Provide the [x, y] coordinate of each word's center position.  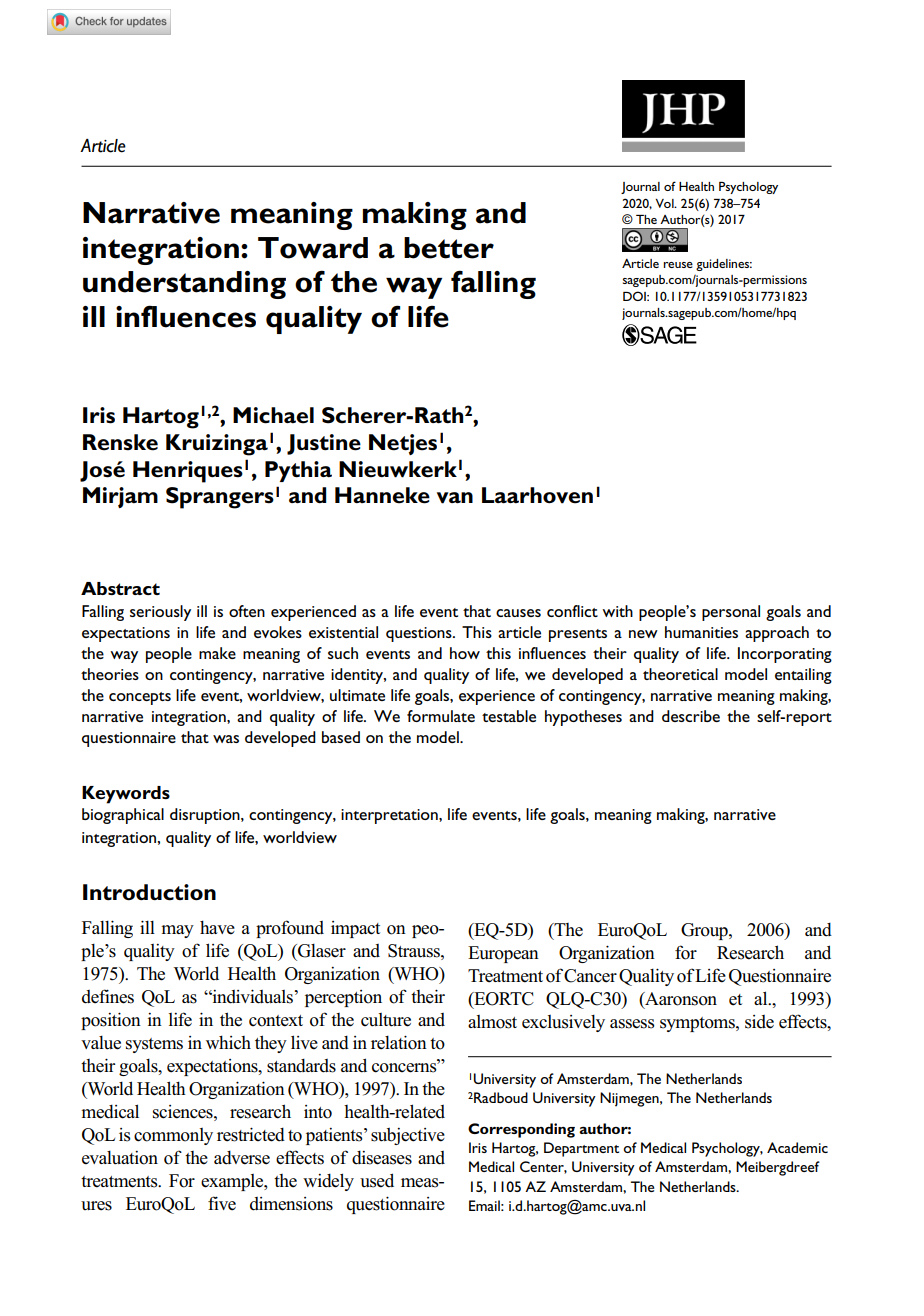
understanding [184, 285]
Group [705, 931]
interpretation [390, 816]
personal [731, 613]
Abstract [120, 588]
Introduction [149, 892]
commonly [173, 1136]
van [455, 498]
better [449, 248]
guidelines [724, 265]
